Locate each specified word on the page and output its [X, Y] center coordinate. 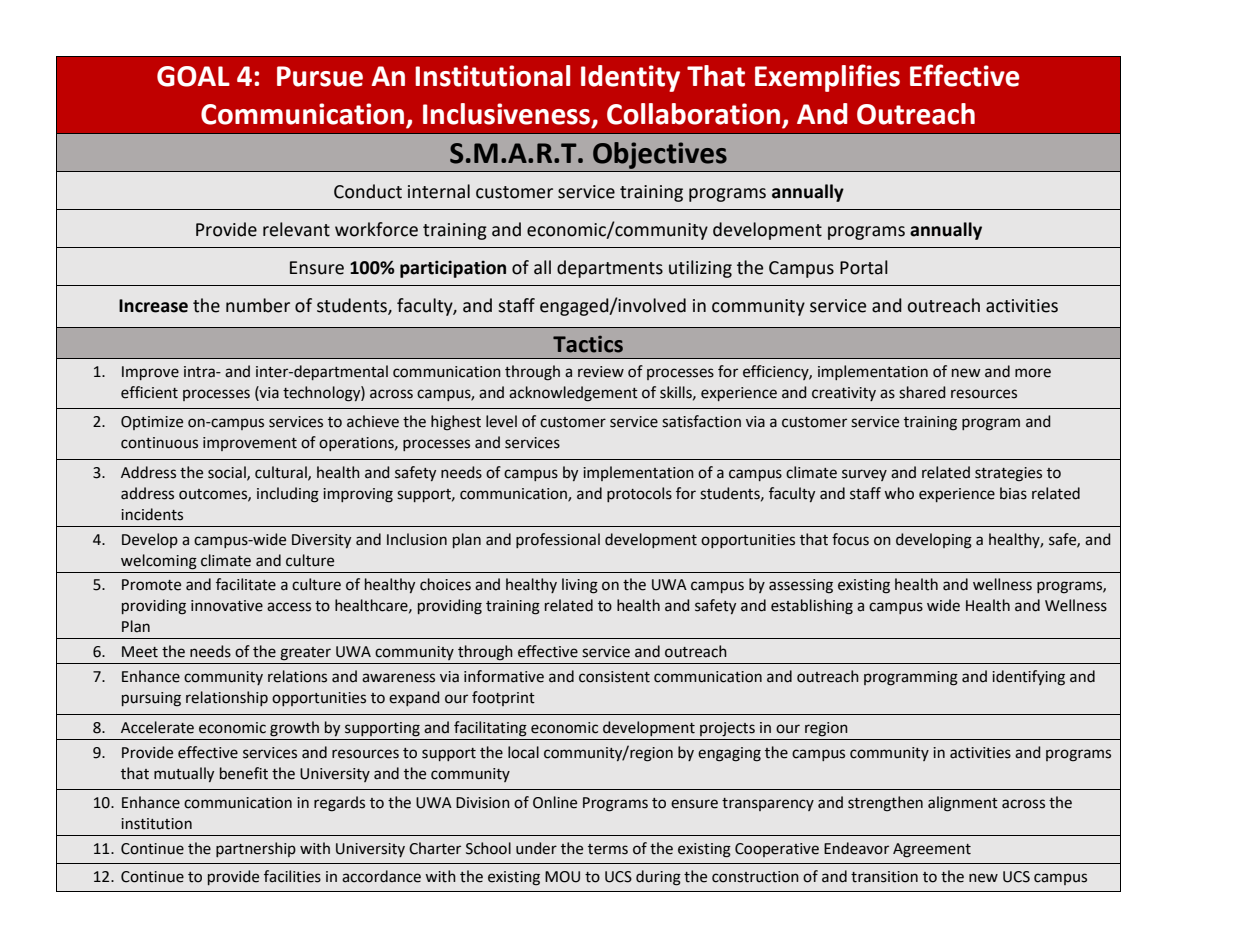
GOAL [193, 76]
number [258, 305]
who [899, 493]
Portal [864, 267]
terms [608, 849]
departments [610, 269]
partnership [256, 849]
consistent [614, 677]
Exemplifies [827, 78]
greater [305, 654]
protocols [639, 494]
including [288, 495]
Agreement [932, 850]
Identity [630, 78]
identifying [1028, 678]
